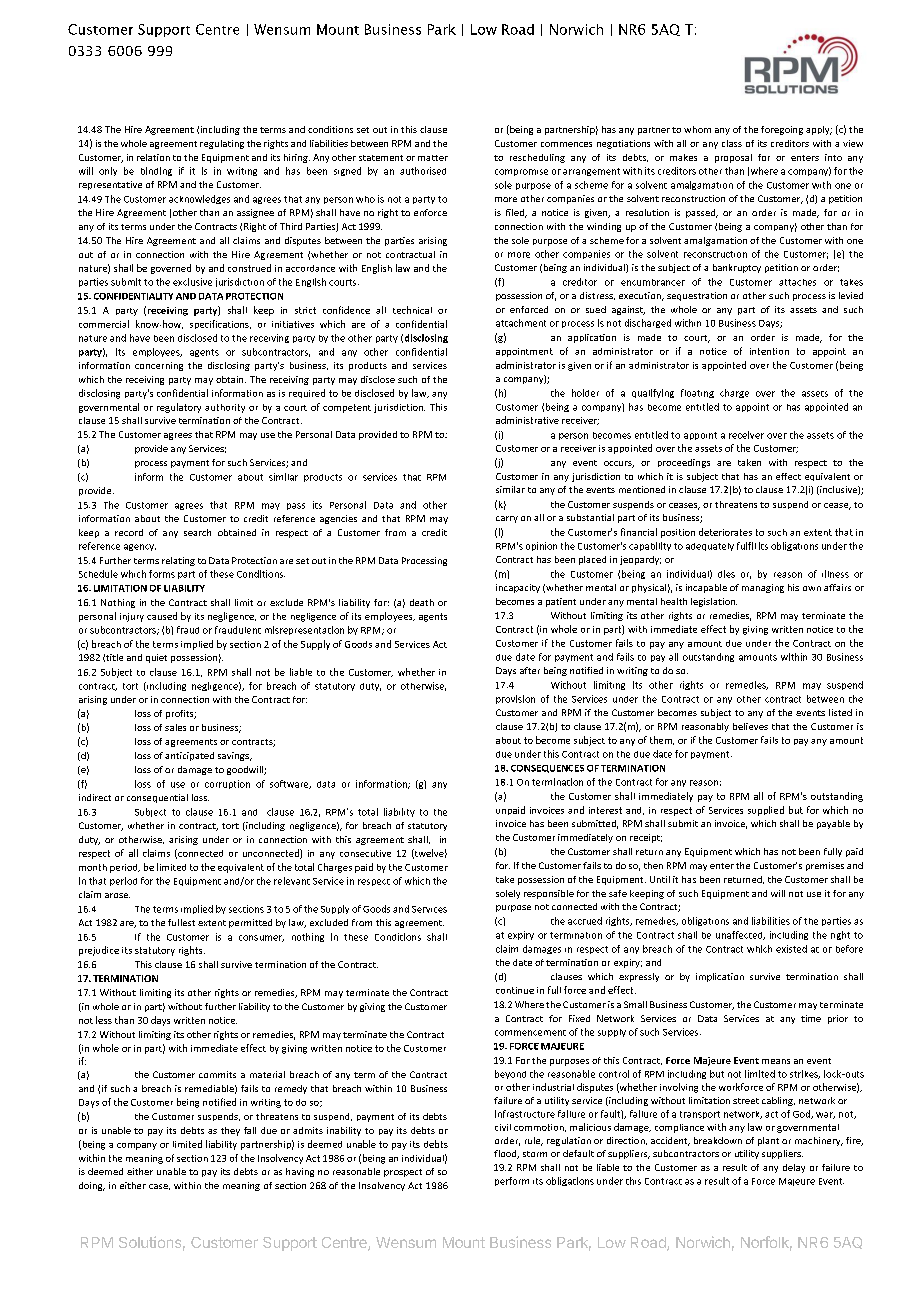 Image resolution: width=924 pixels, height=1307 pixels. What do you see at coordinates (197, 532) in the screenshot?
I see `search` at bounding box center [197, 532].
